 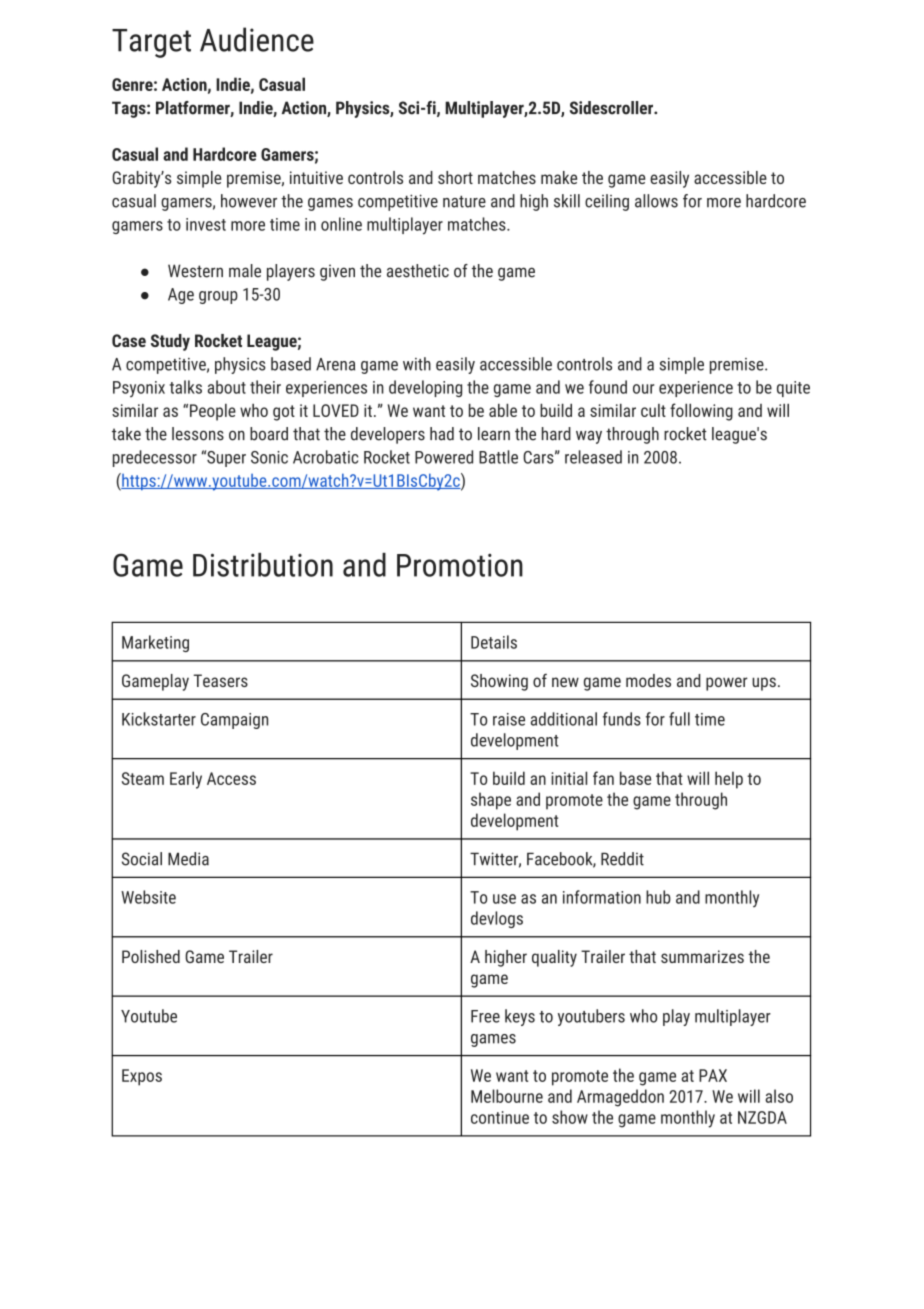 What do you see at coordinates (442, 434) in the image?
I see `had` at bounding box center [442, 434].
